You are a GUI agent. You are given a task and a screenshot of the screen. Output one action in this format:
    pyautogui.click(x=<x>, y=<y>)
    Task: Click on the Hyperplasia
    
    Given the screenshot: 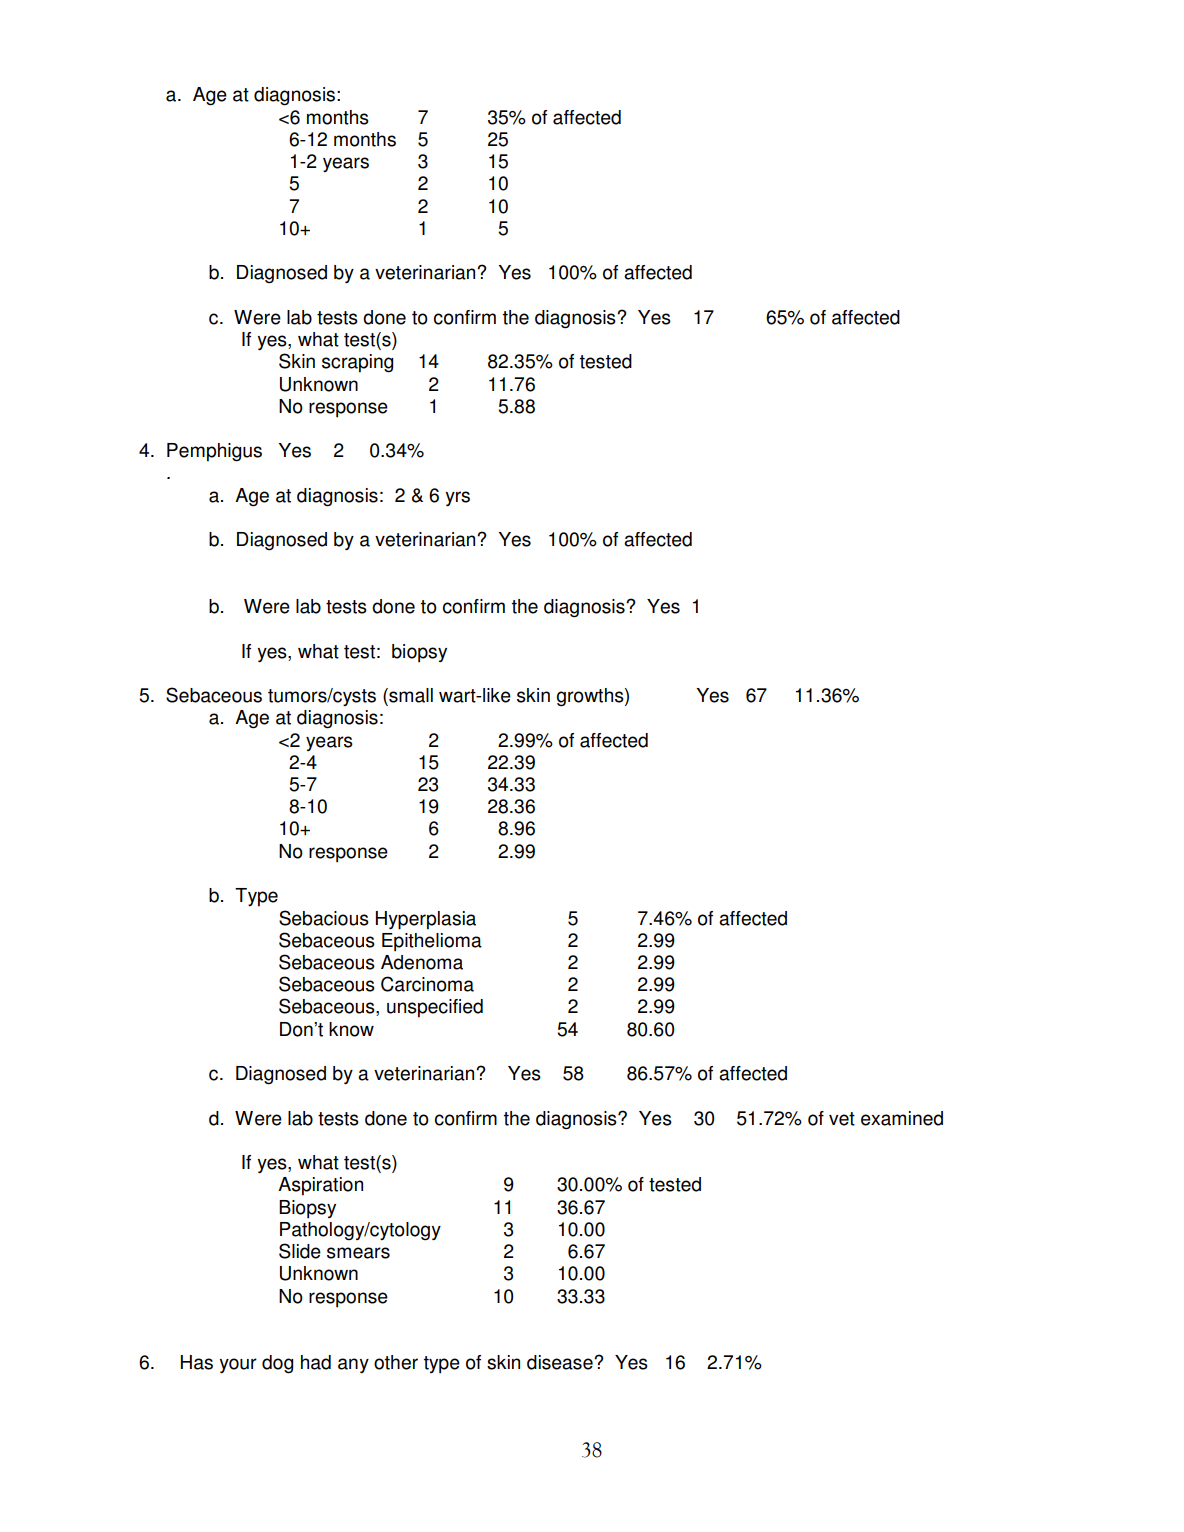 What is the action you would take?
    pyautogui.click(x=426, y=920)
